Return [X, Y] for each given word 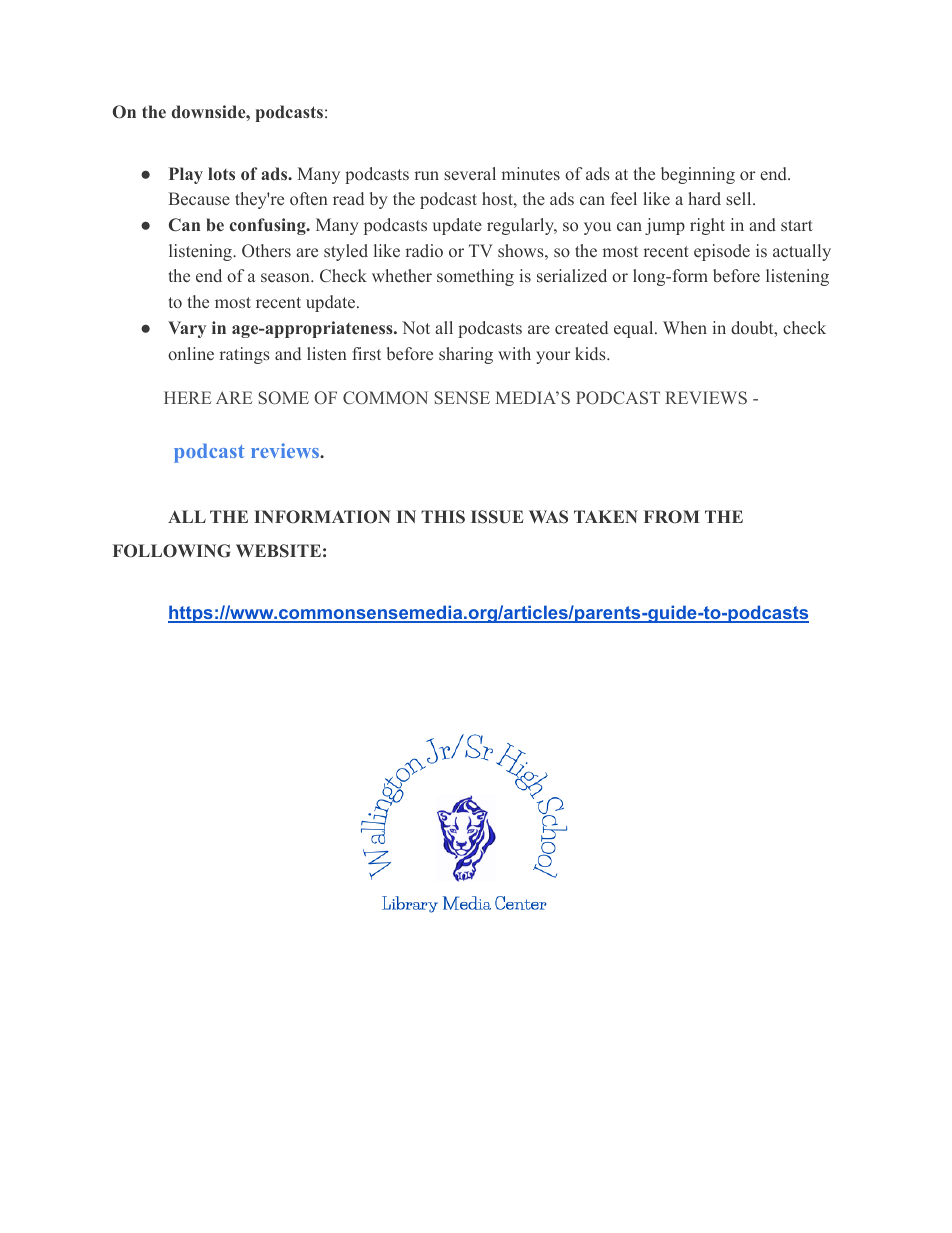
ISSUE [497, 517]
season [286, 277]
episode [722, 252]
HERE [187, 397]
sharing [466, 355]
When [685, 327]
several [470, 173]
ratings [245, 355]
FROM [672, 516]
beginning [698, 175]
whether [402, 275]
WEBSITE [278, 551]
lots [221, 173]
